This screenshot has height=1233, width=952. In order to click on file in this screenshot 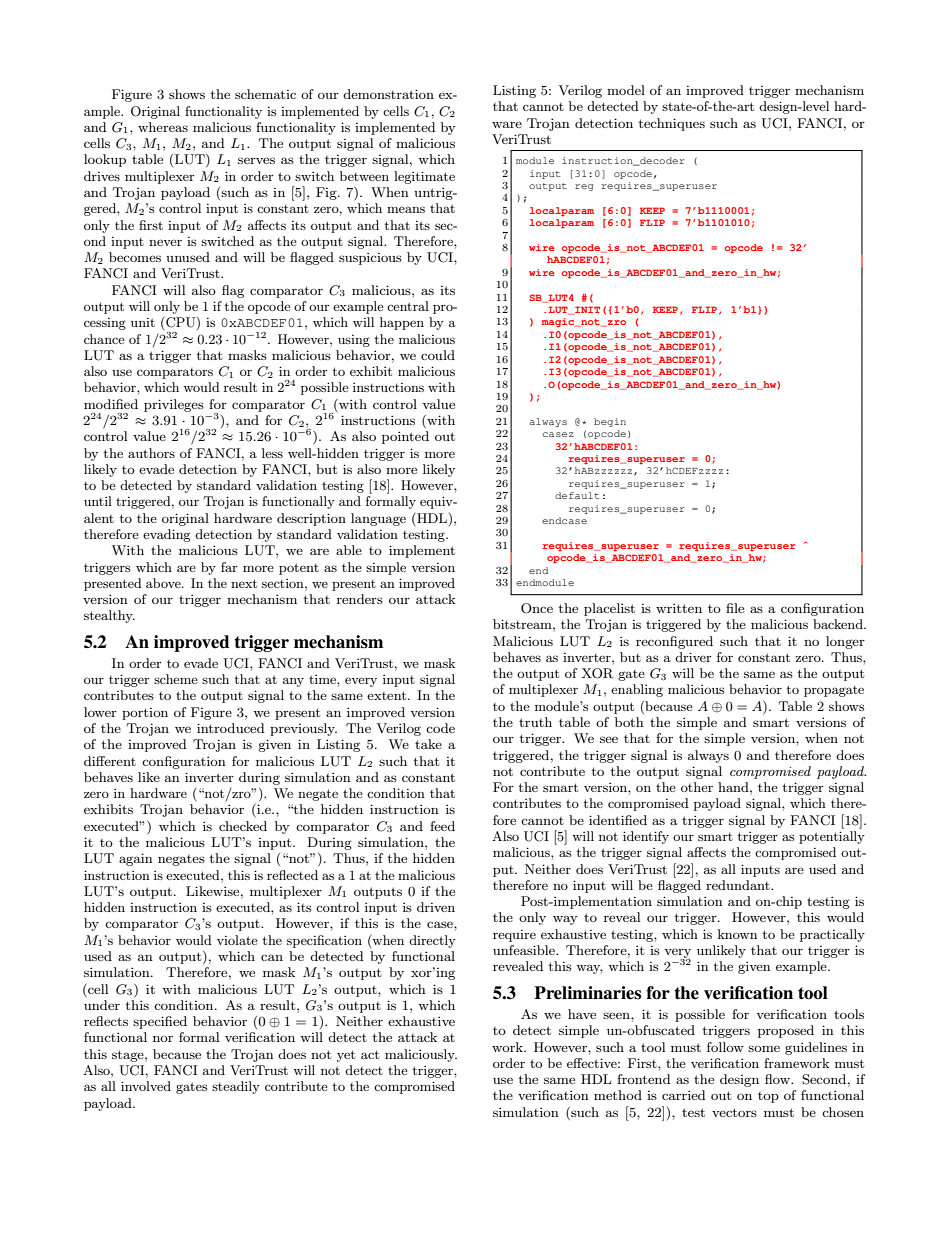, I will do `click(735, 608)`.
